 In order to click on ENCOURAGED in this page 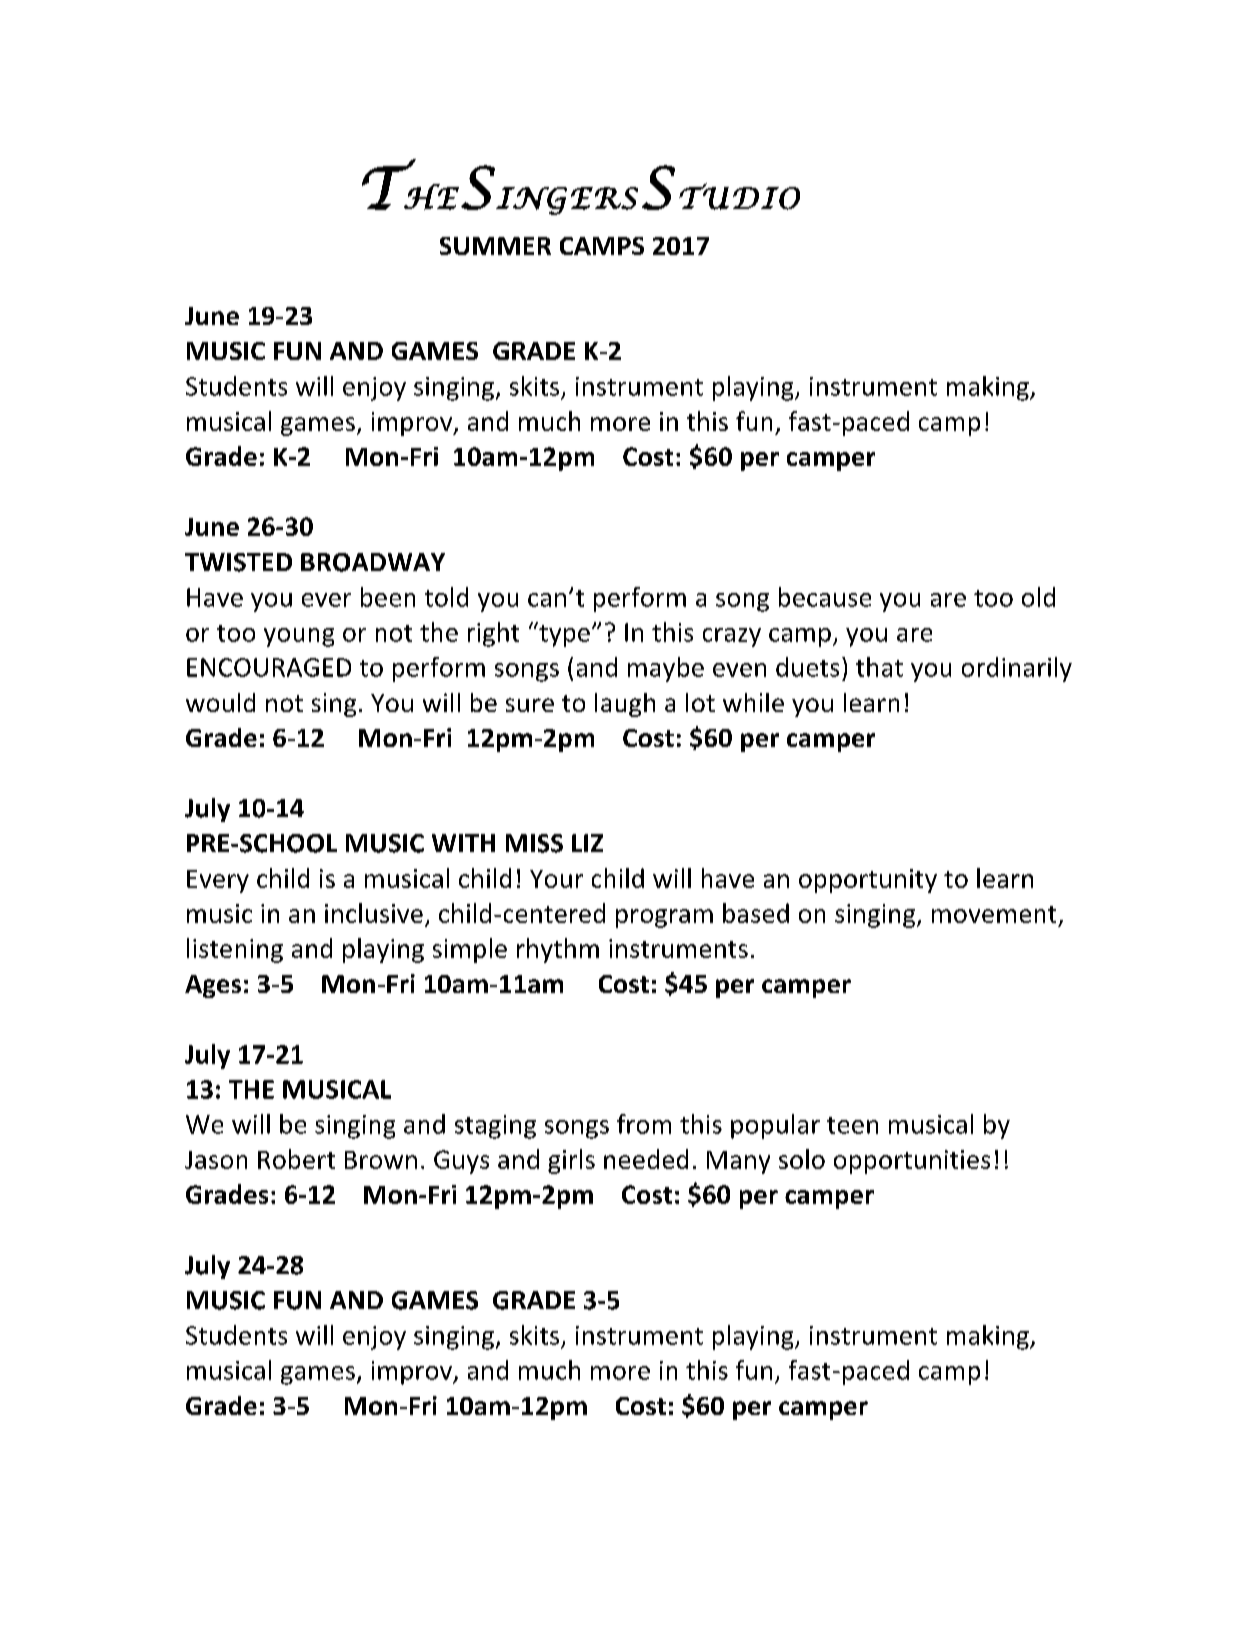, I will do `click(269, 667)`.
